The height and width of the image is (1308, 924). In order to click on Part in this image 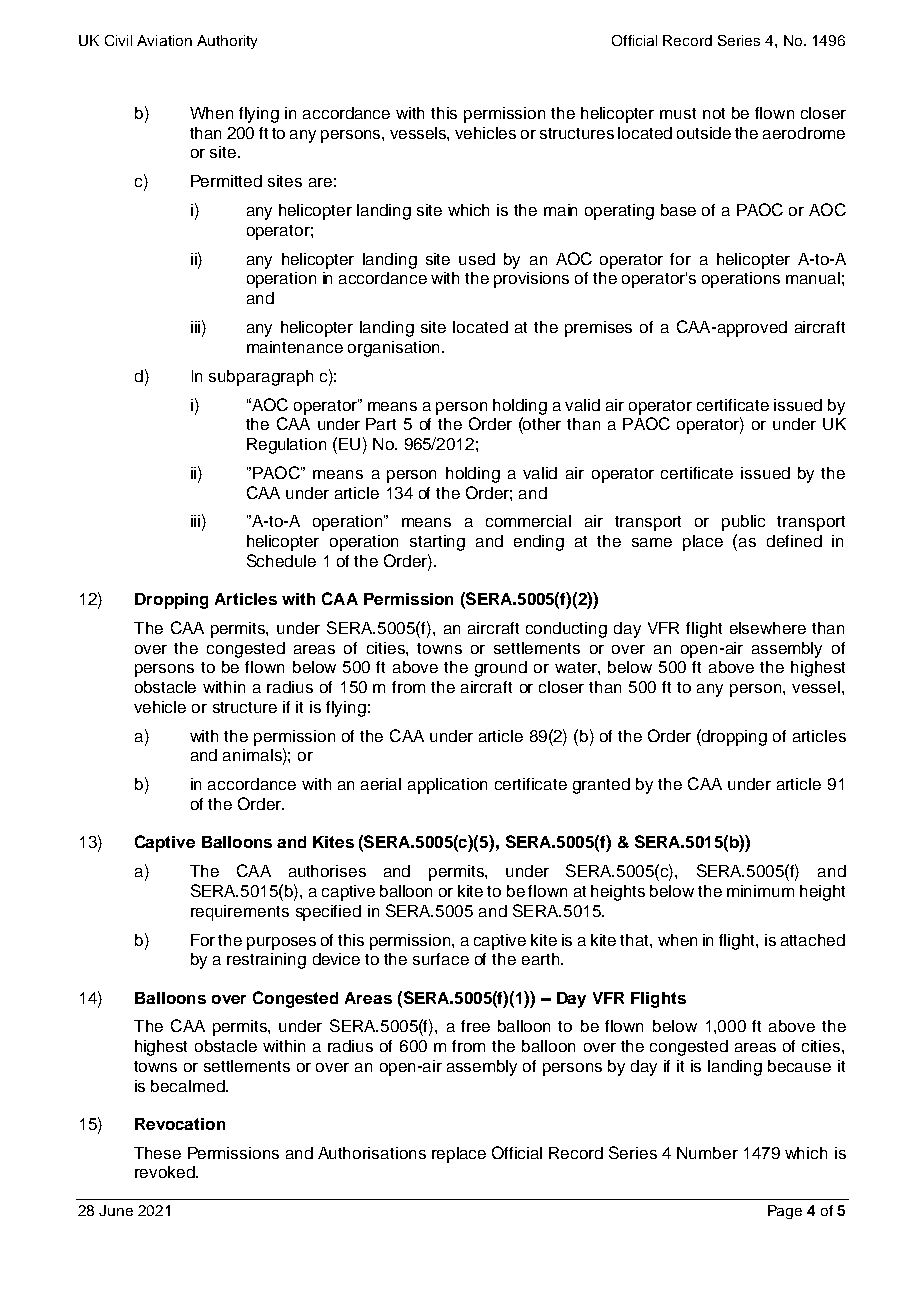, I will do `click(381, 424)`.
